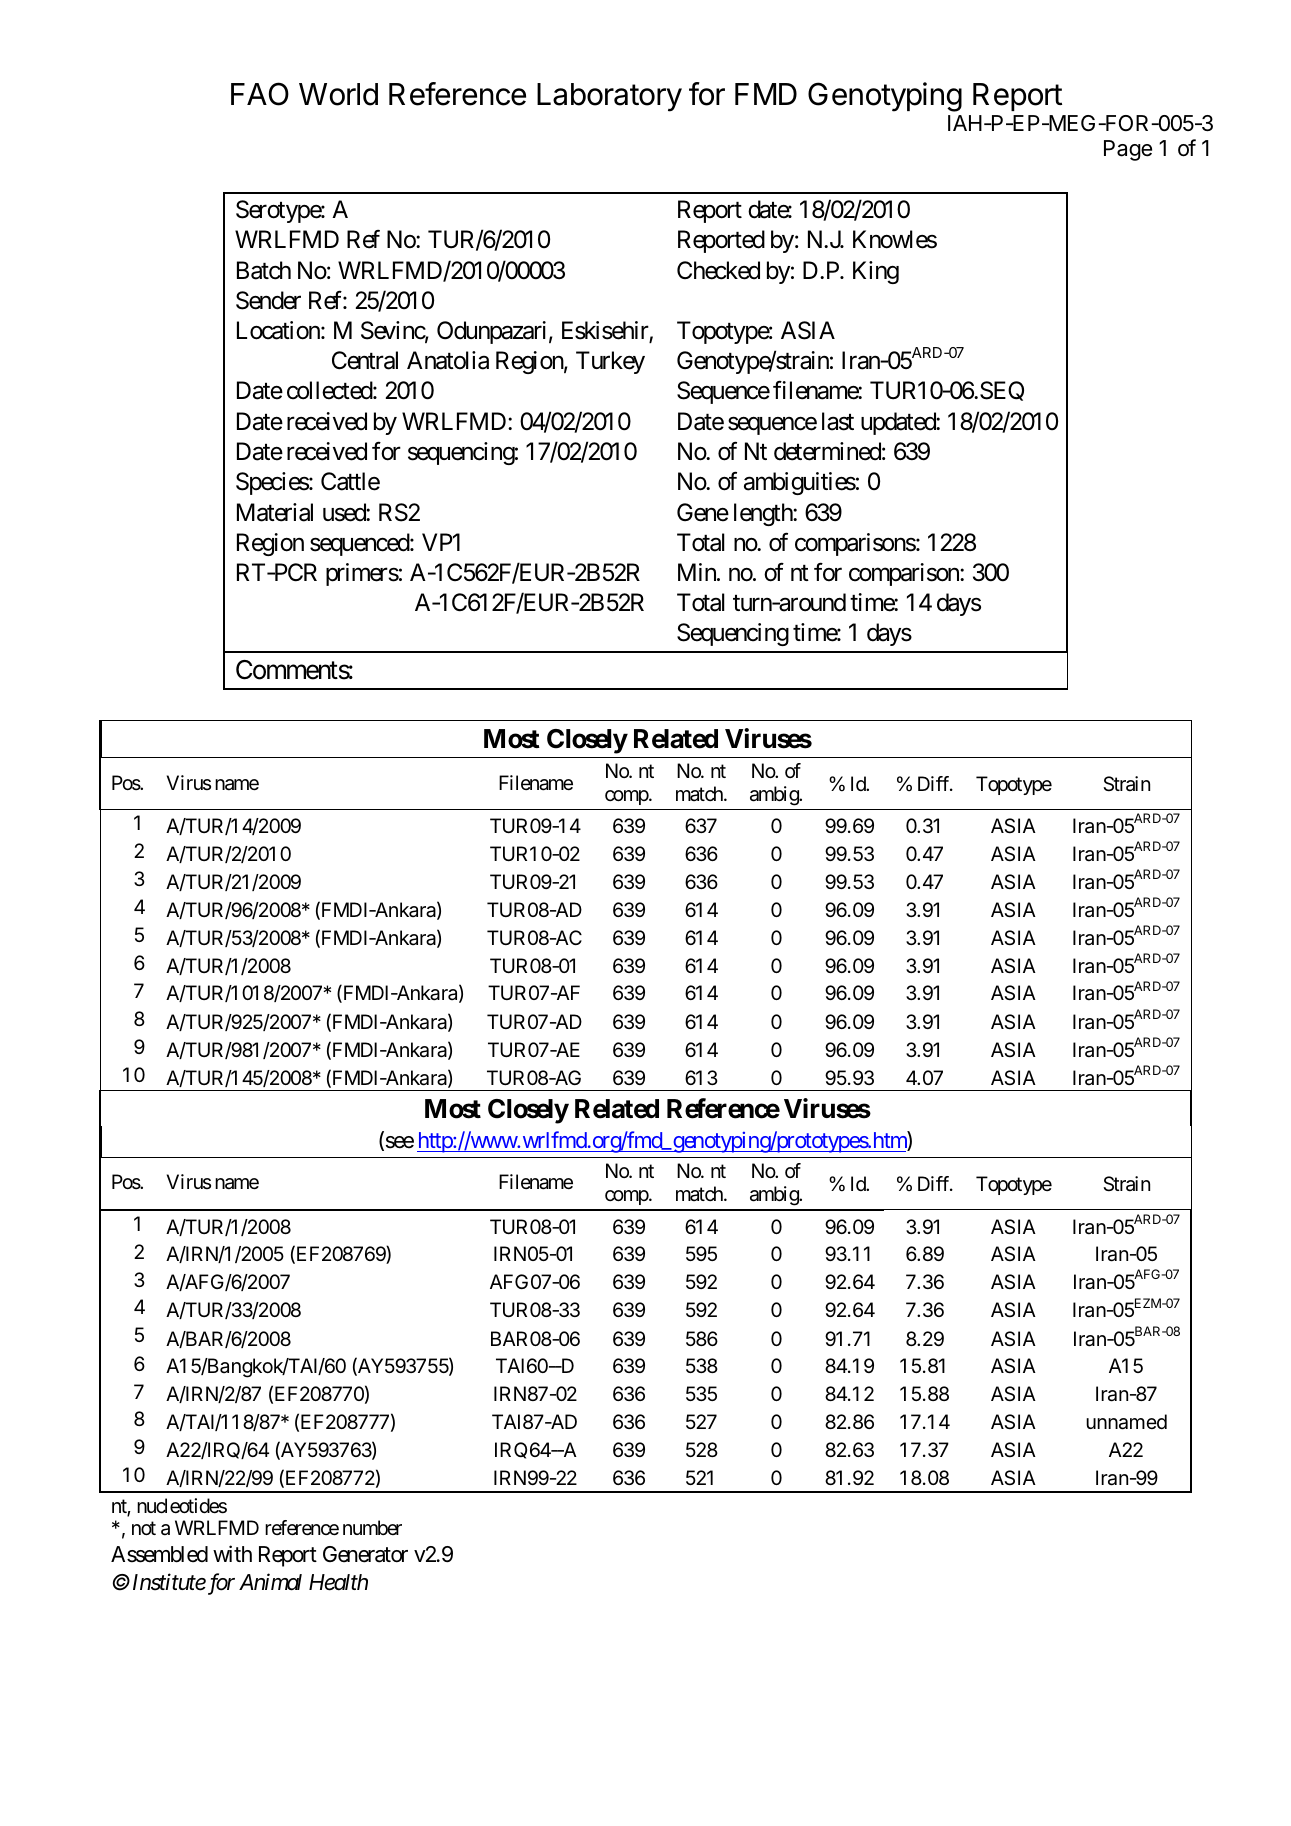 The height and width of the document is (1826, 1291). I want to click on last, so click(838, 421).
